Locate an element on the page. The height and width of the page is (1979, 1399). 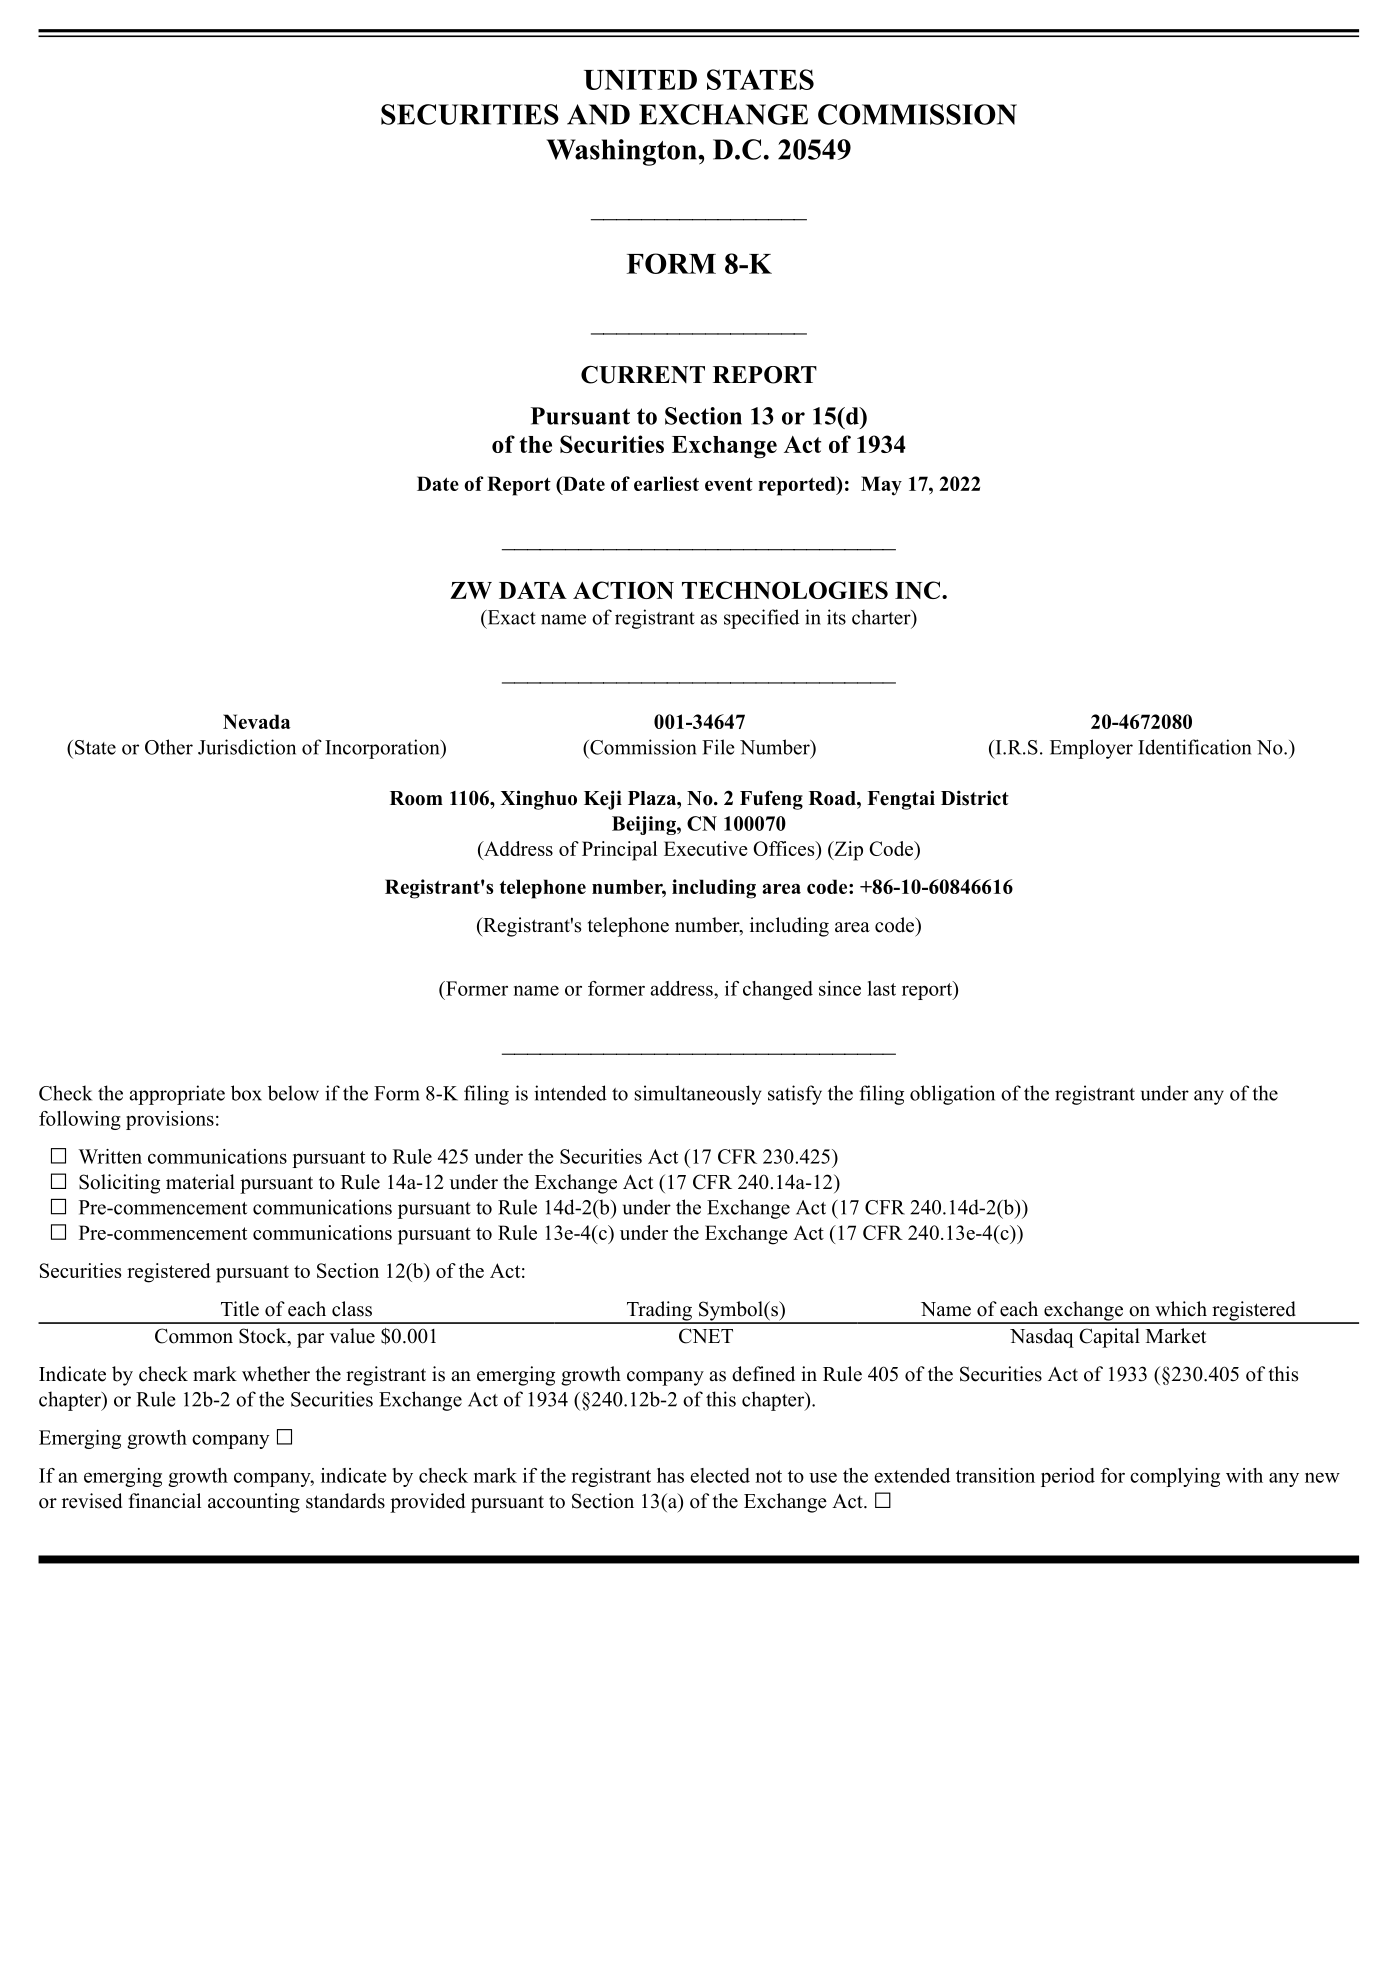
accounting is located at coordinates (254, 1503).
